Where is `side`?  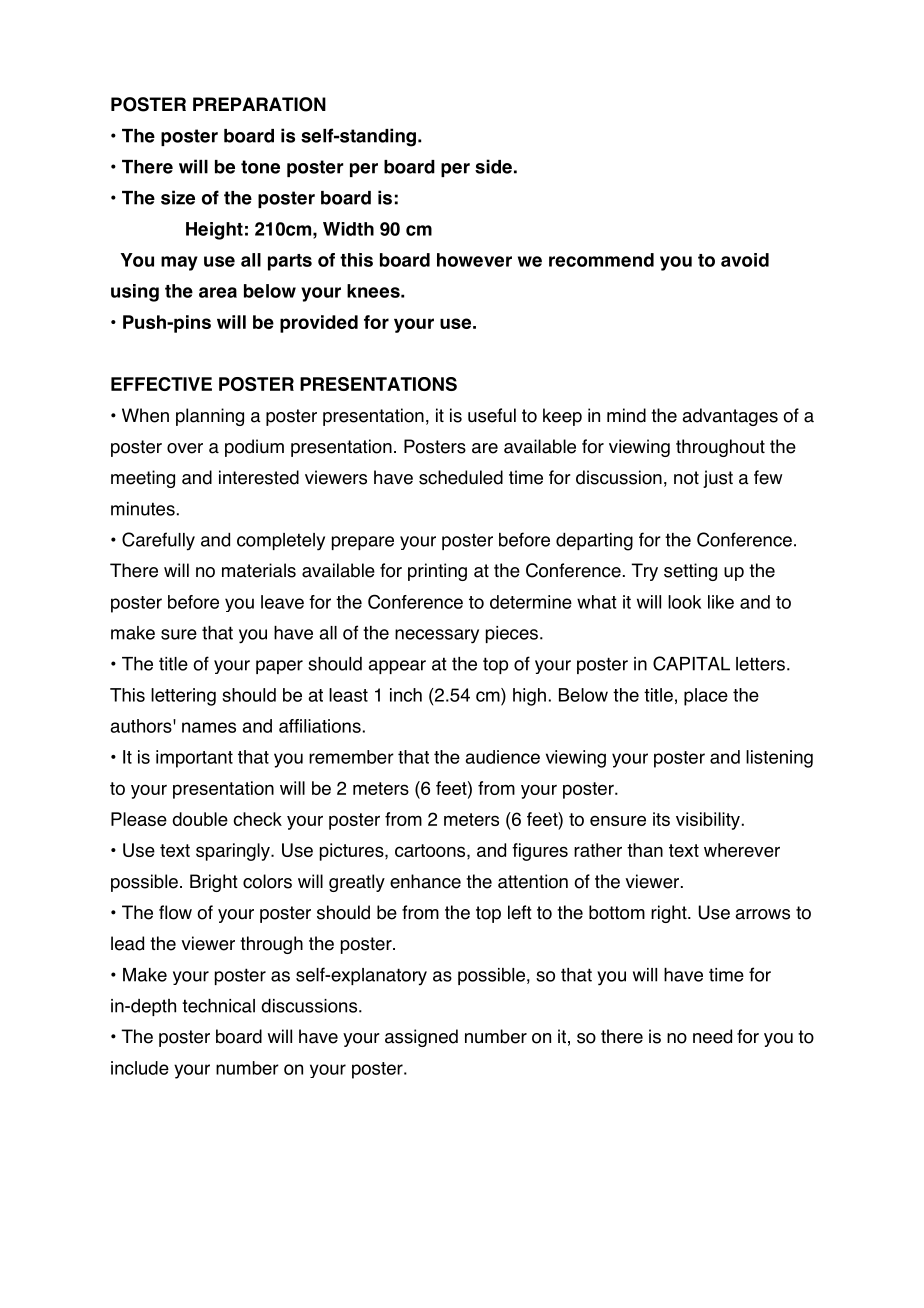
side is located at coordinates (493, 166).
